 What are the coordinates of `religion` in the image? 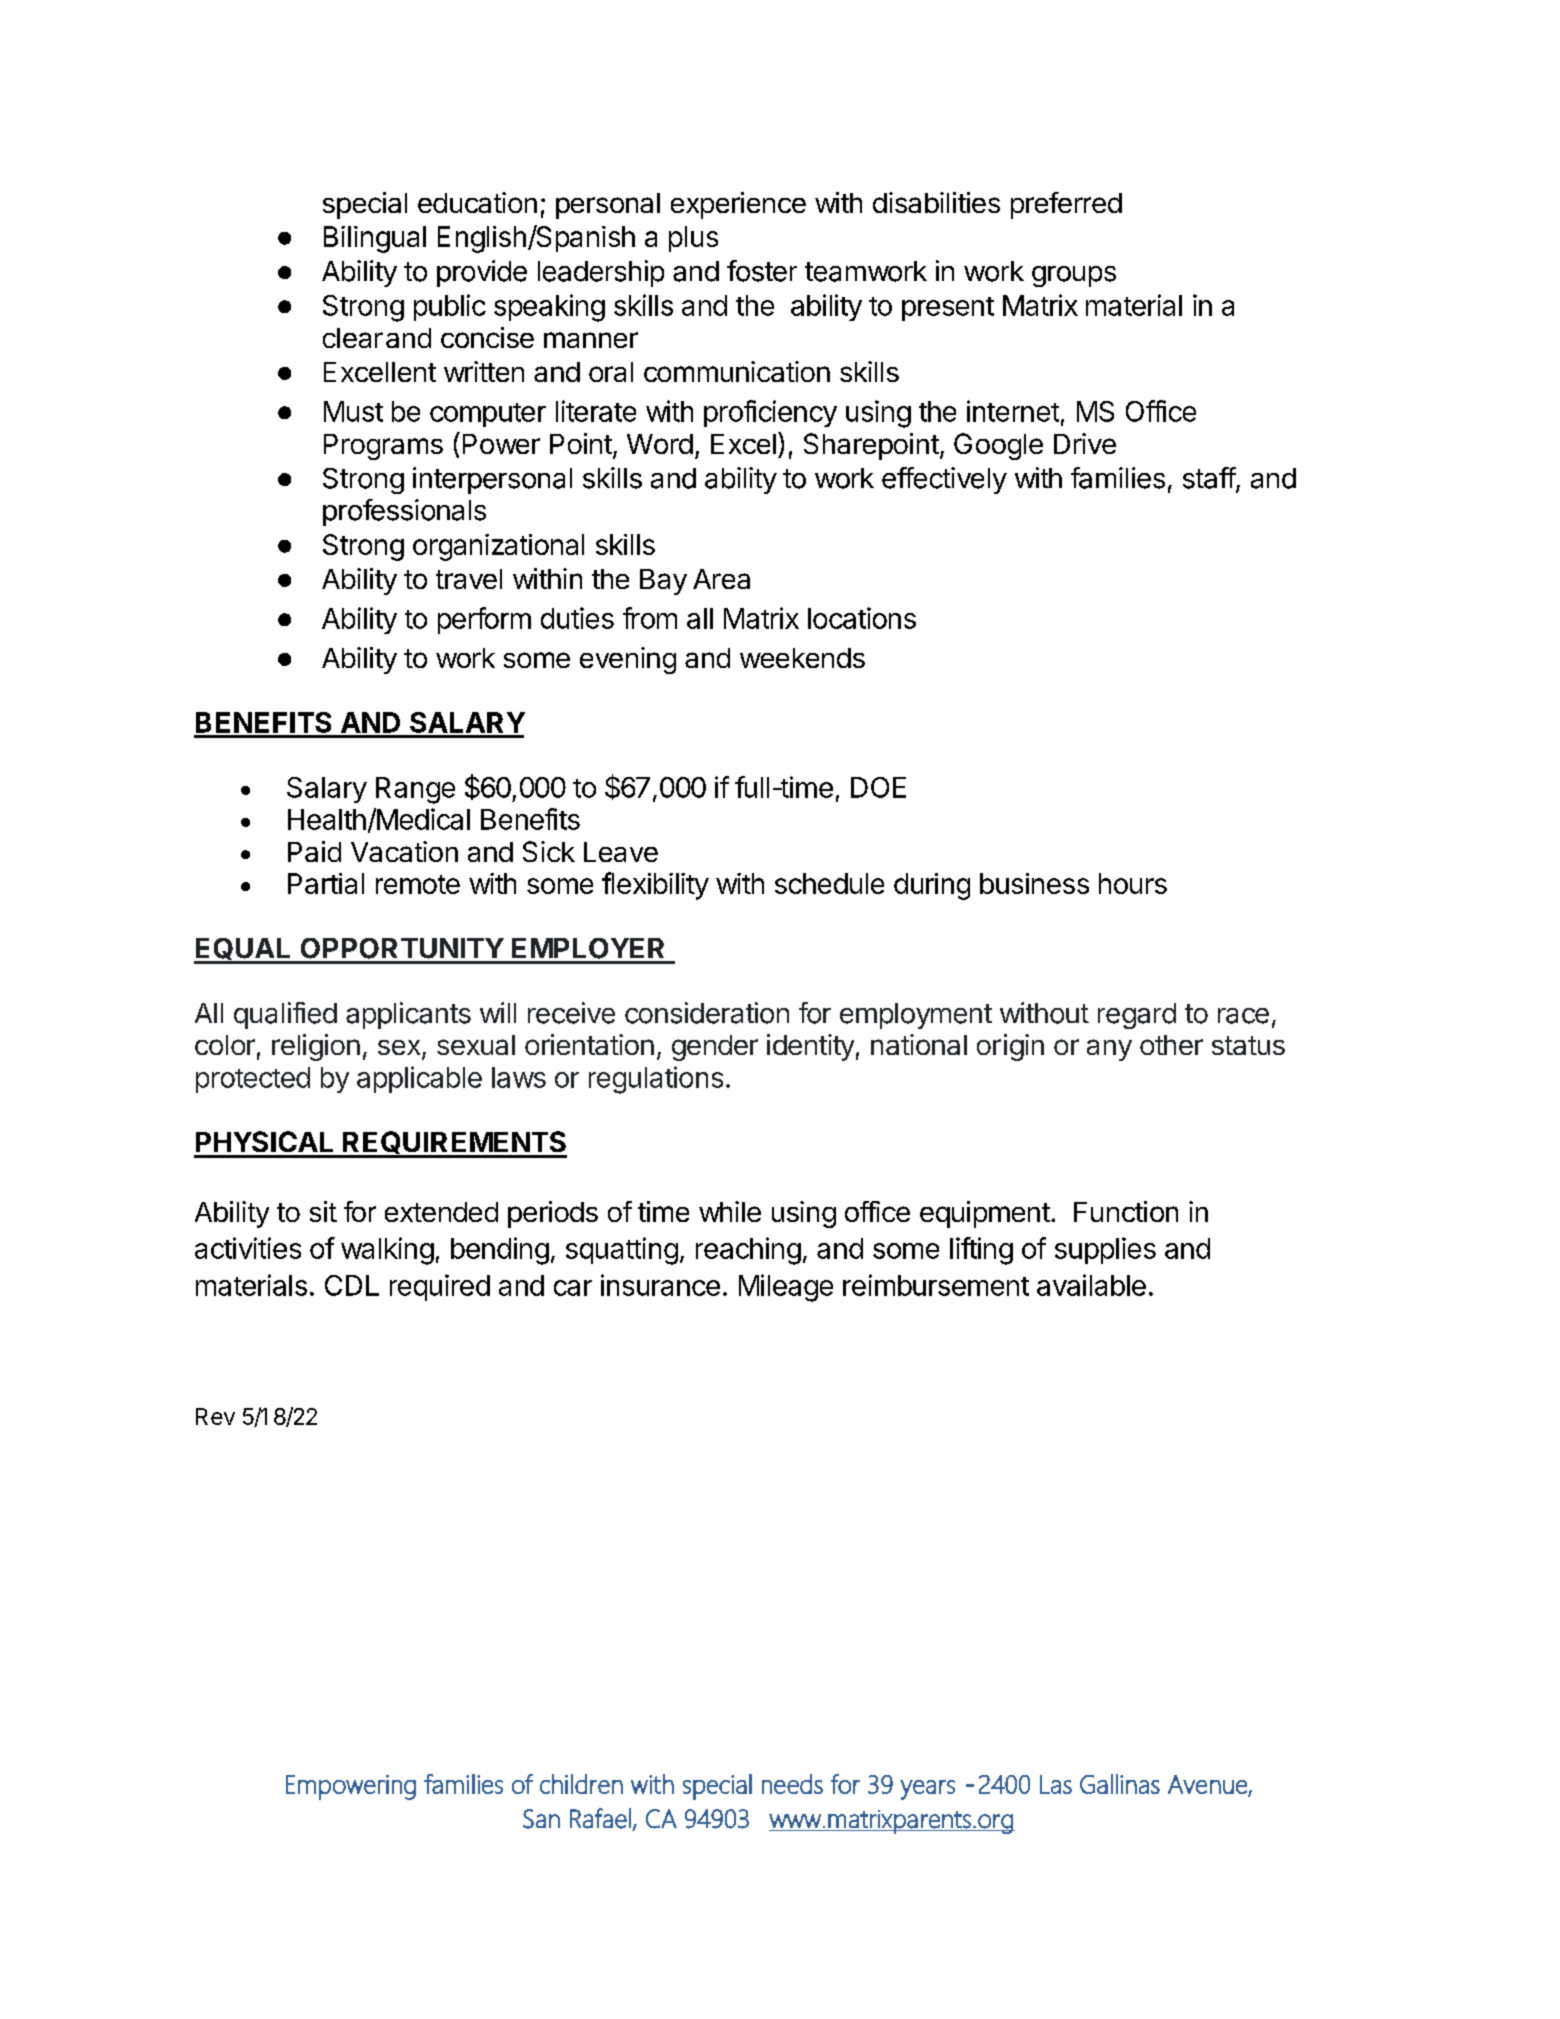 It's located at (316, 1047).
